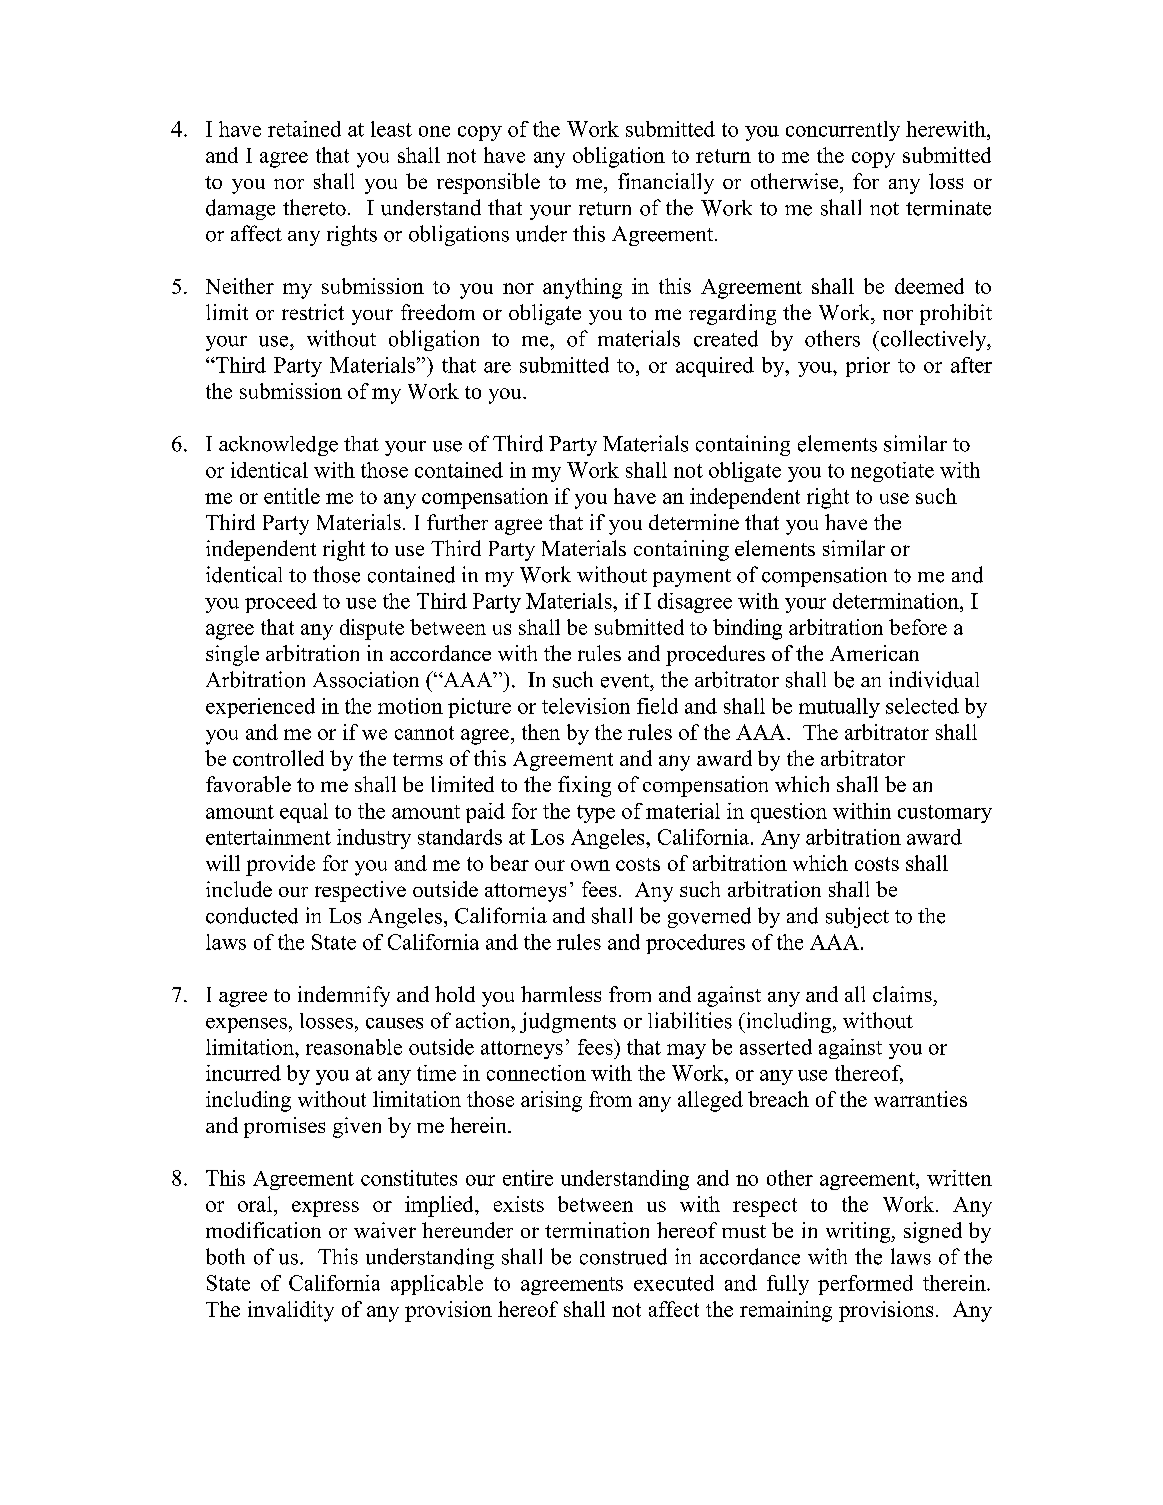 This document has height=1505, width=1163. I want to click on invalidity, so click(291, 1311).
